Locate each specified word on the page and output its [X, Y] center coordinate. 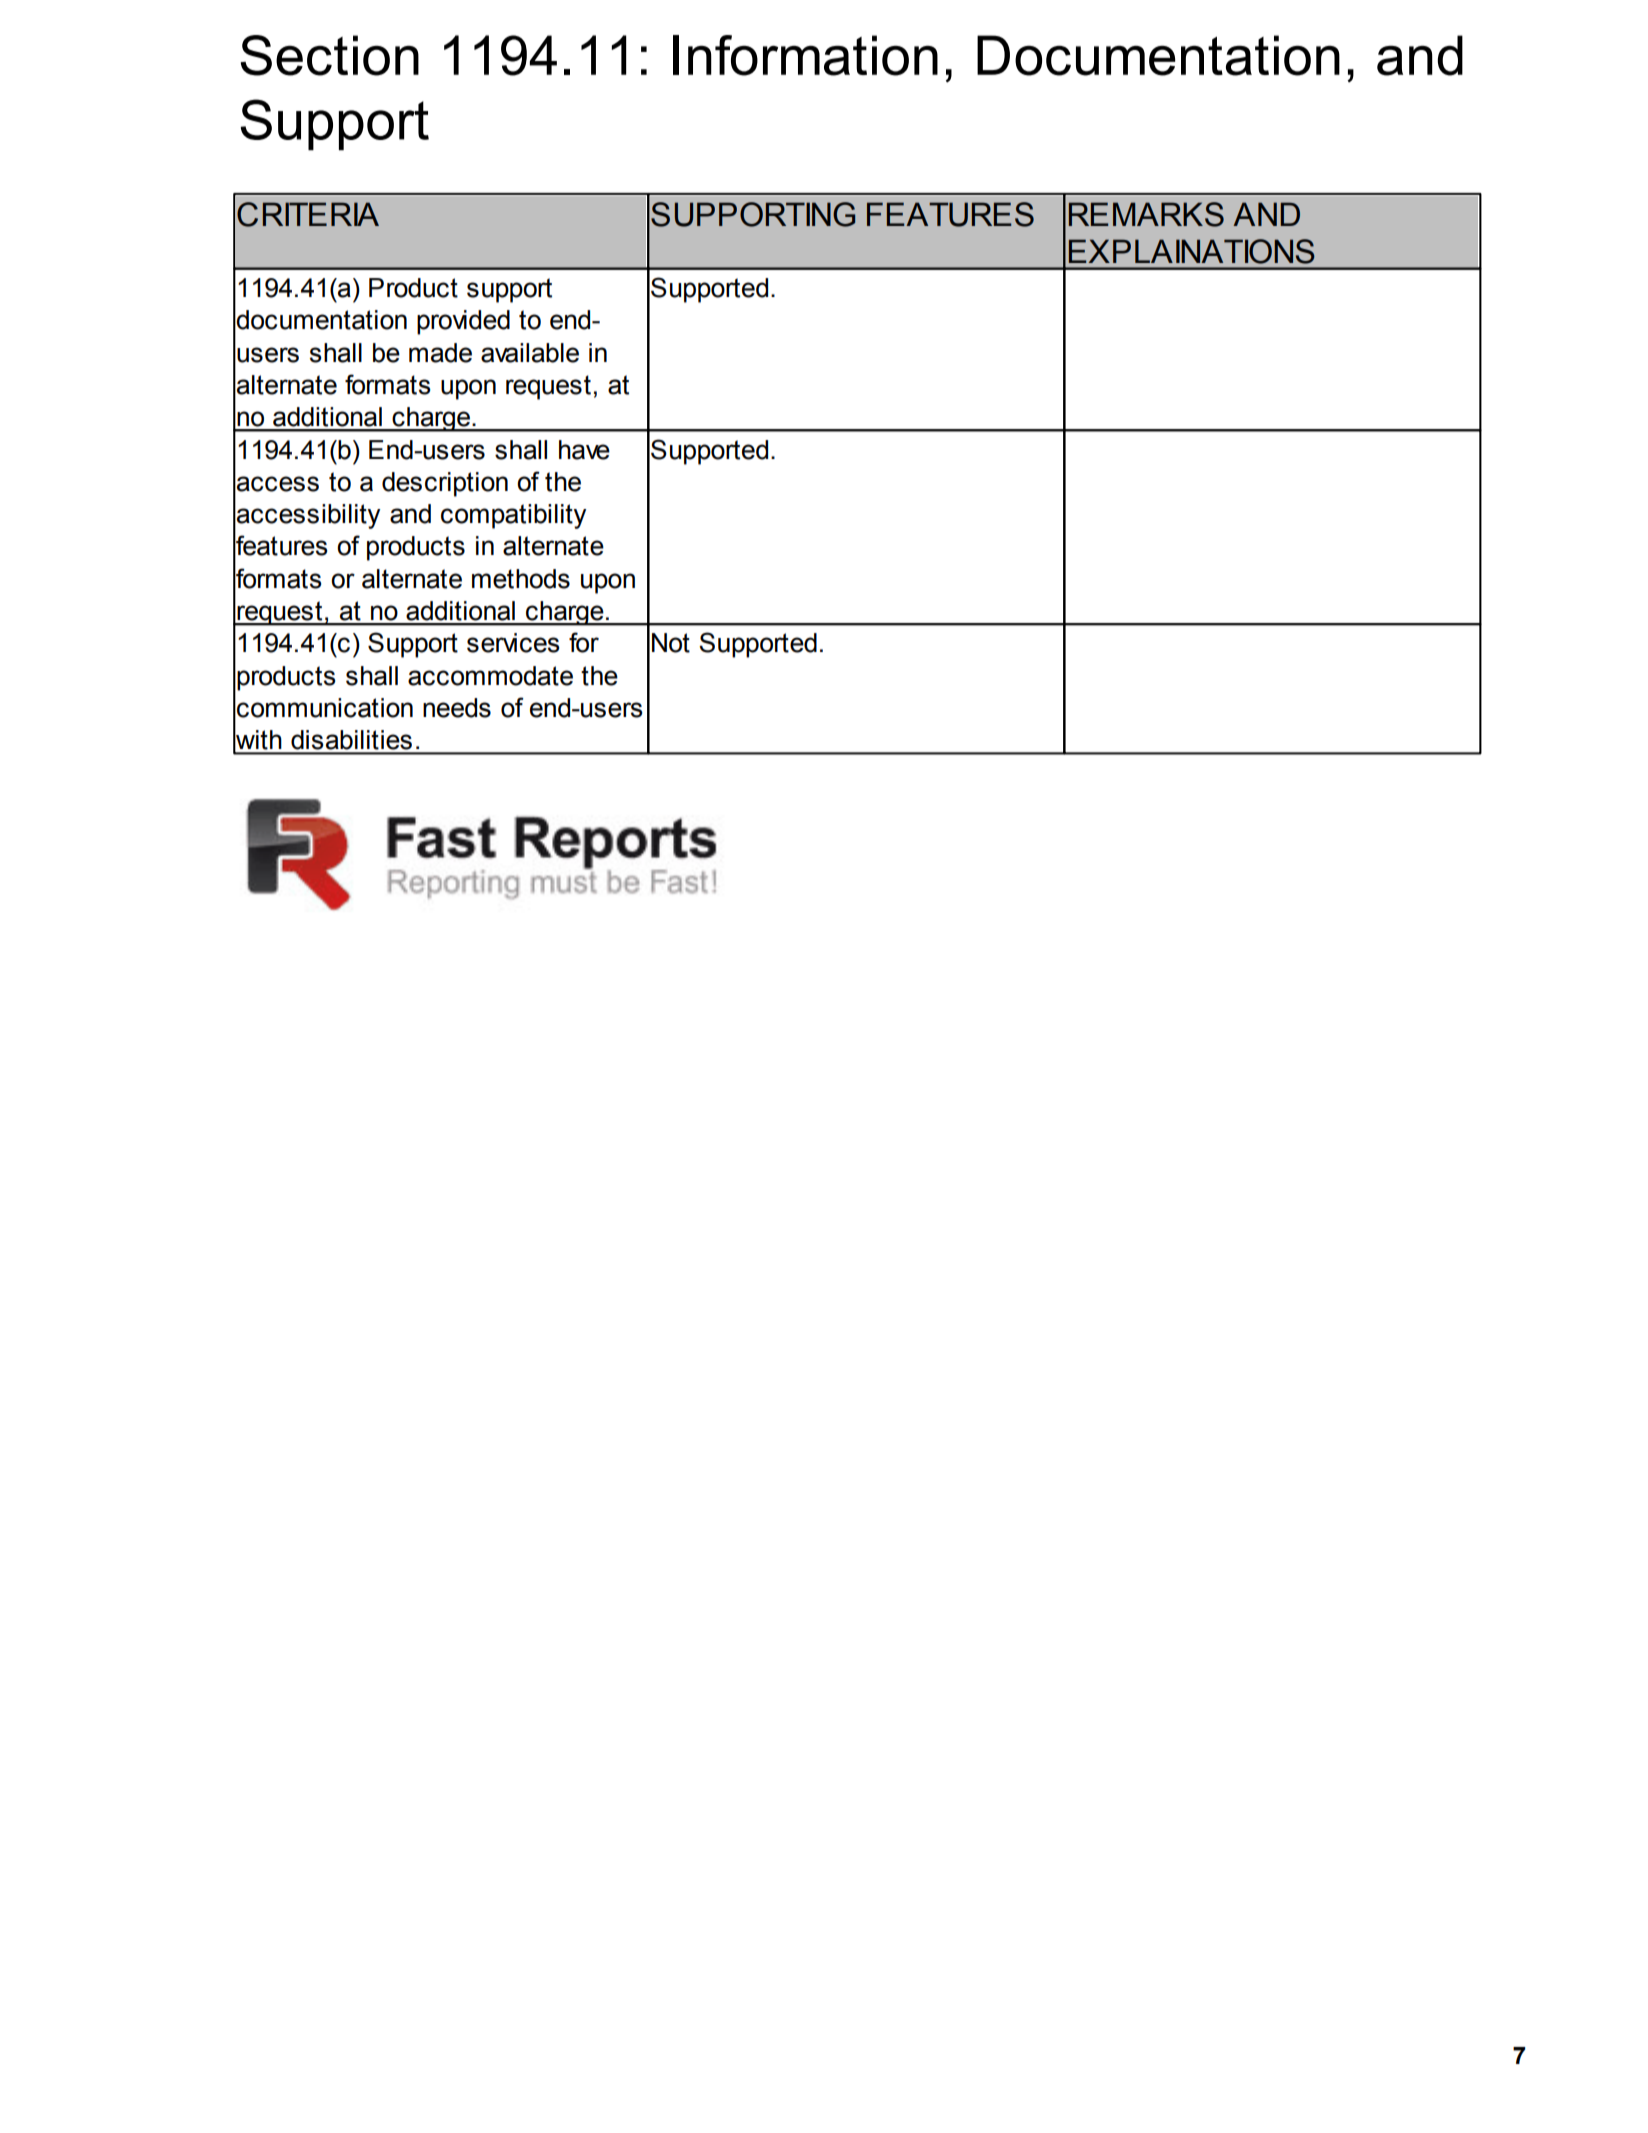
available [530, 353]
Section [330, 55]
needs [457, 708]
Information [805, 55]
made [440, 353]
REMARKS [1146, 214]
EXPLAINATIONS [1192, 251]
